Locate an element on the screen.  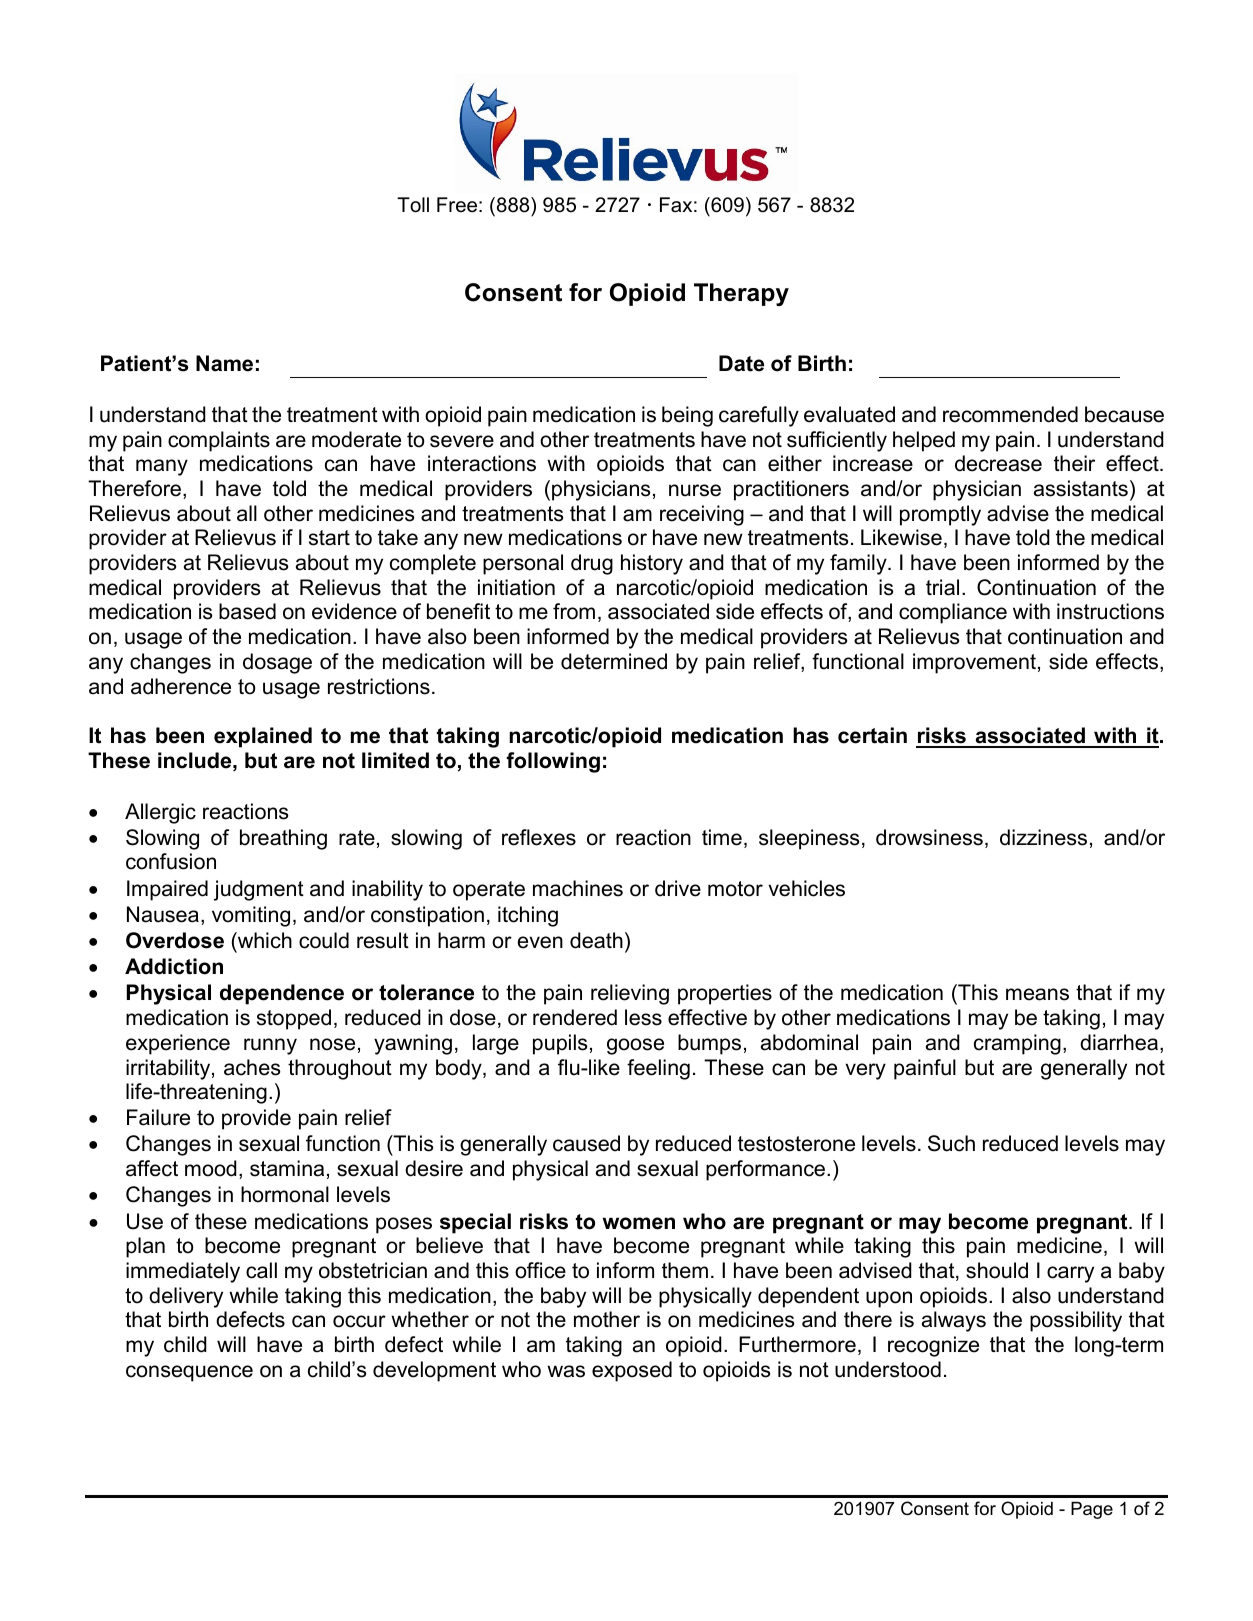
consequence is located at coordinates (189, 1373).
